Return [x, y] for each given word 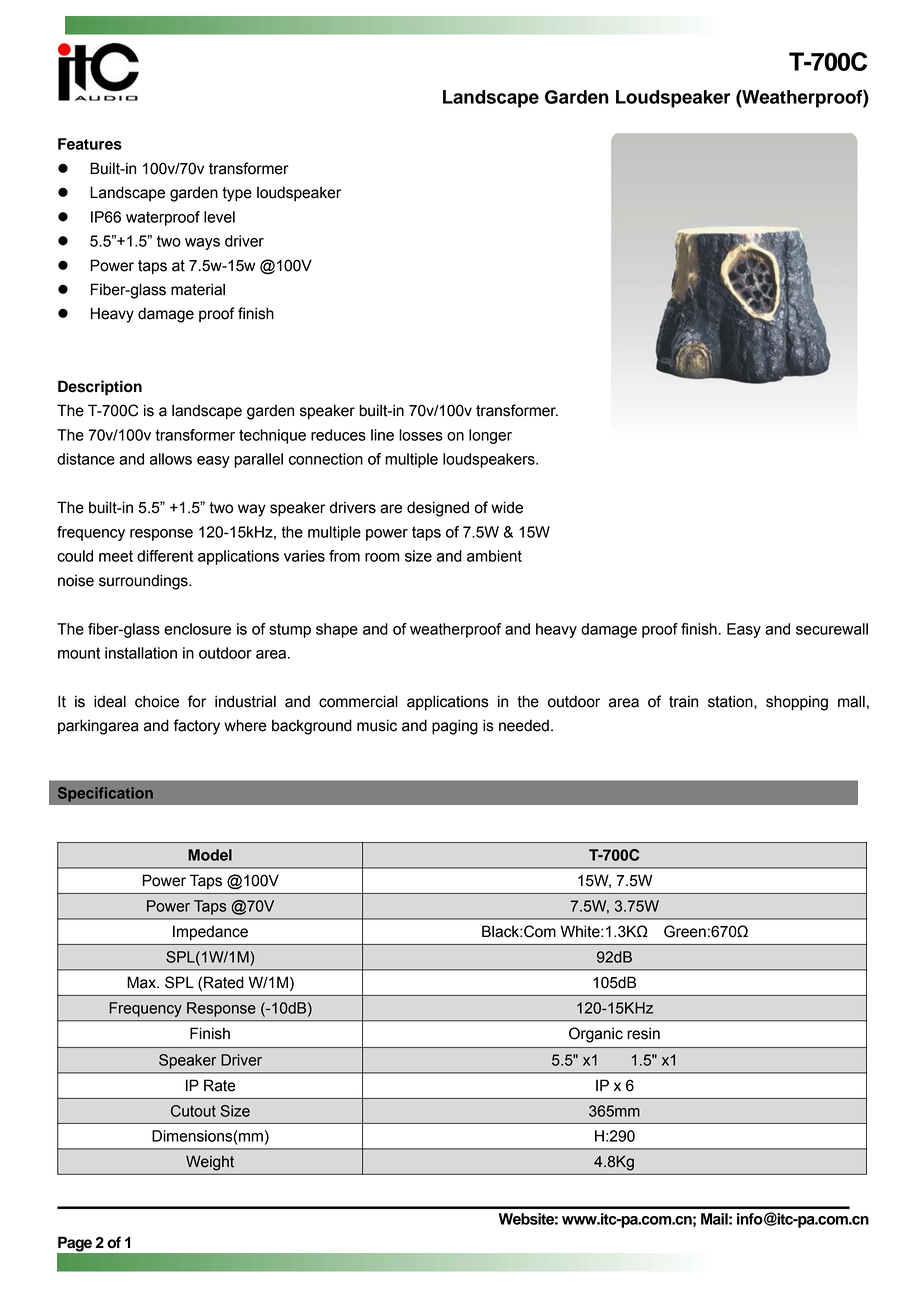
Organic [596, 1035]
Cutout [193, 1111]
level [219, 217]
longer [490, 436]
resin [643, 1033]
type [237, 194]
